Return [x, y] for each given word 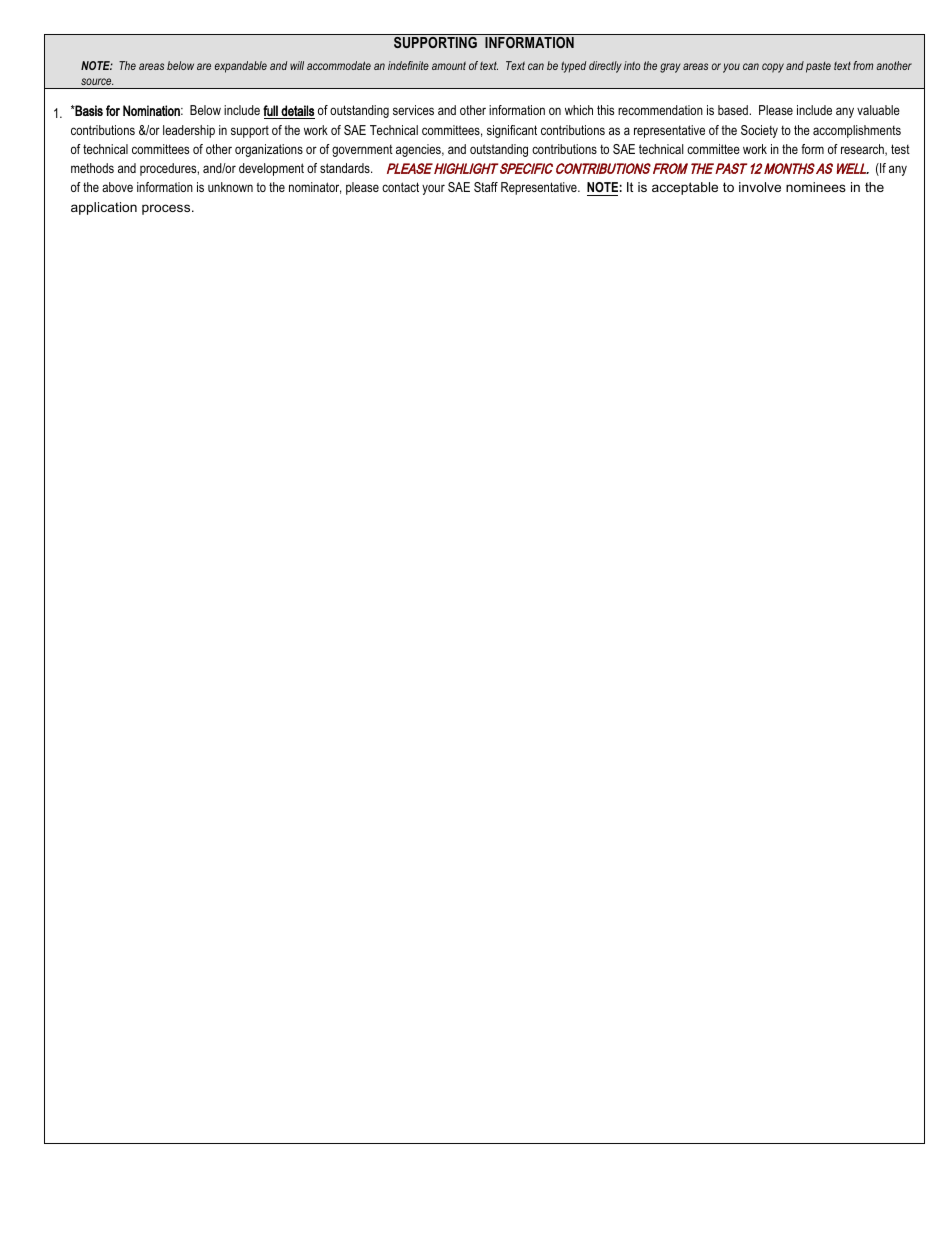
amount [449, 65]
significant [512, 131]
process [167, 209]
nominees [816, 187]
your [433, 189]
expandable [241, 67]
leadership [189, 131]
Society [759, 131]
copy [773, 68]
